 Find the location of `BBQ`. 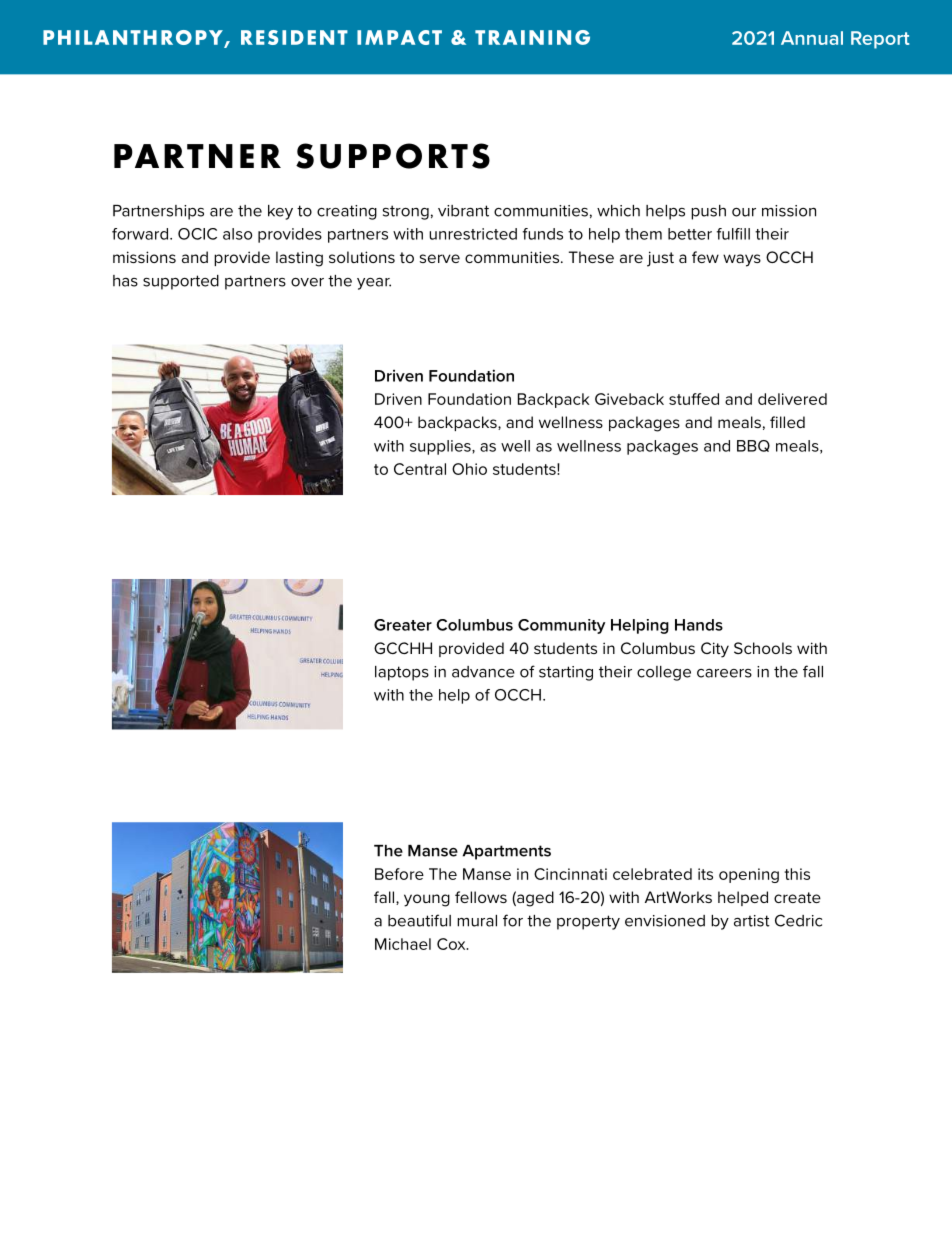

BBQ is located at coordinates (753, 446).
